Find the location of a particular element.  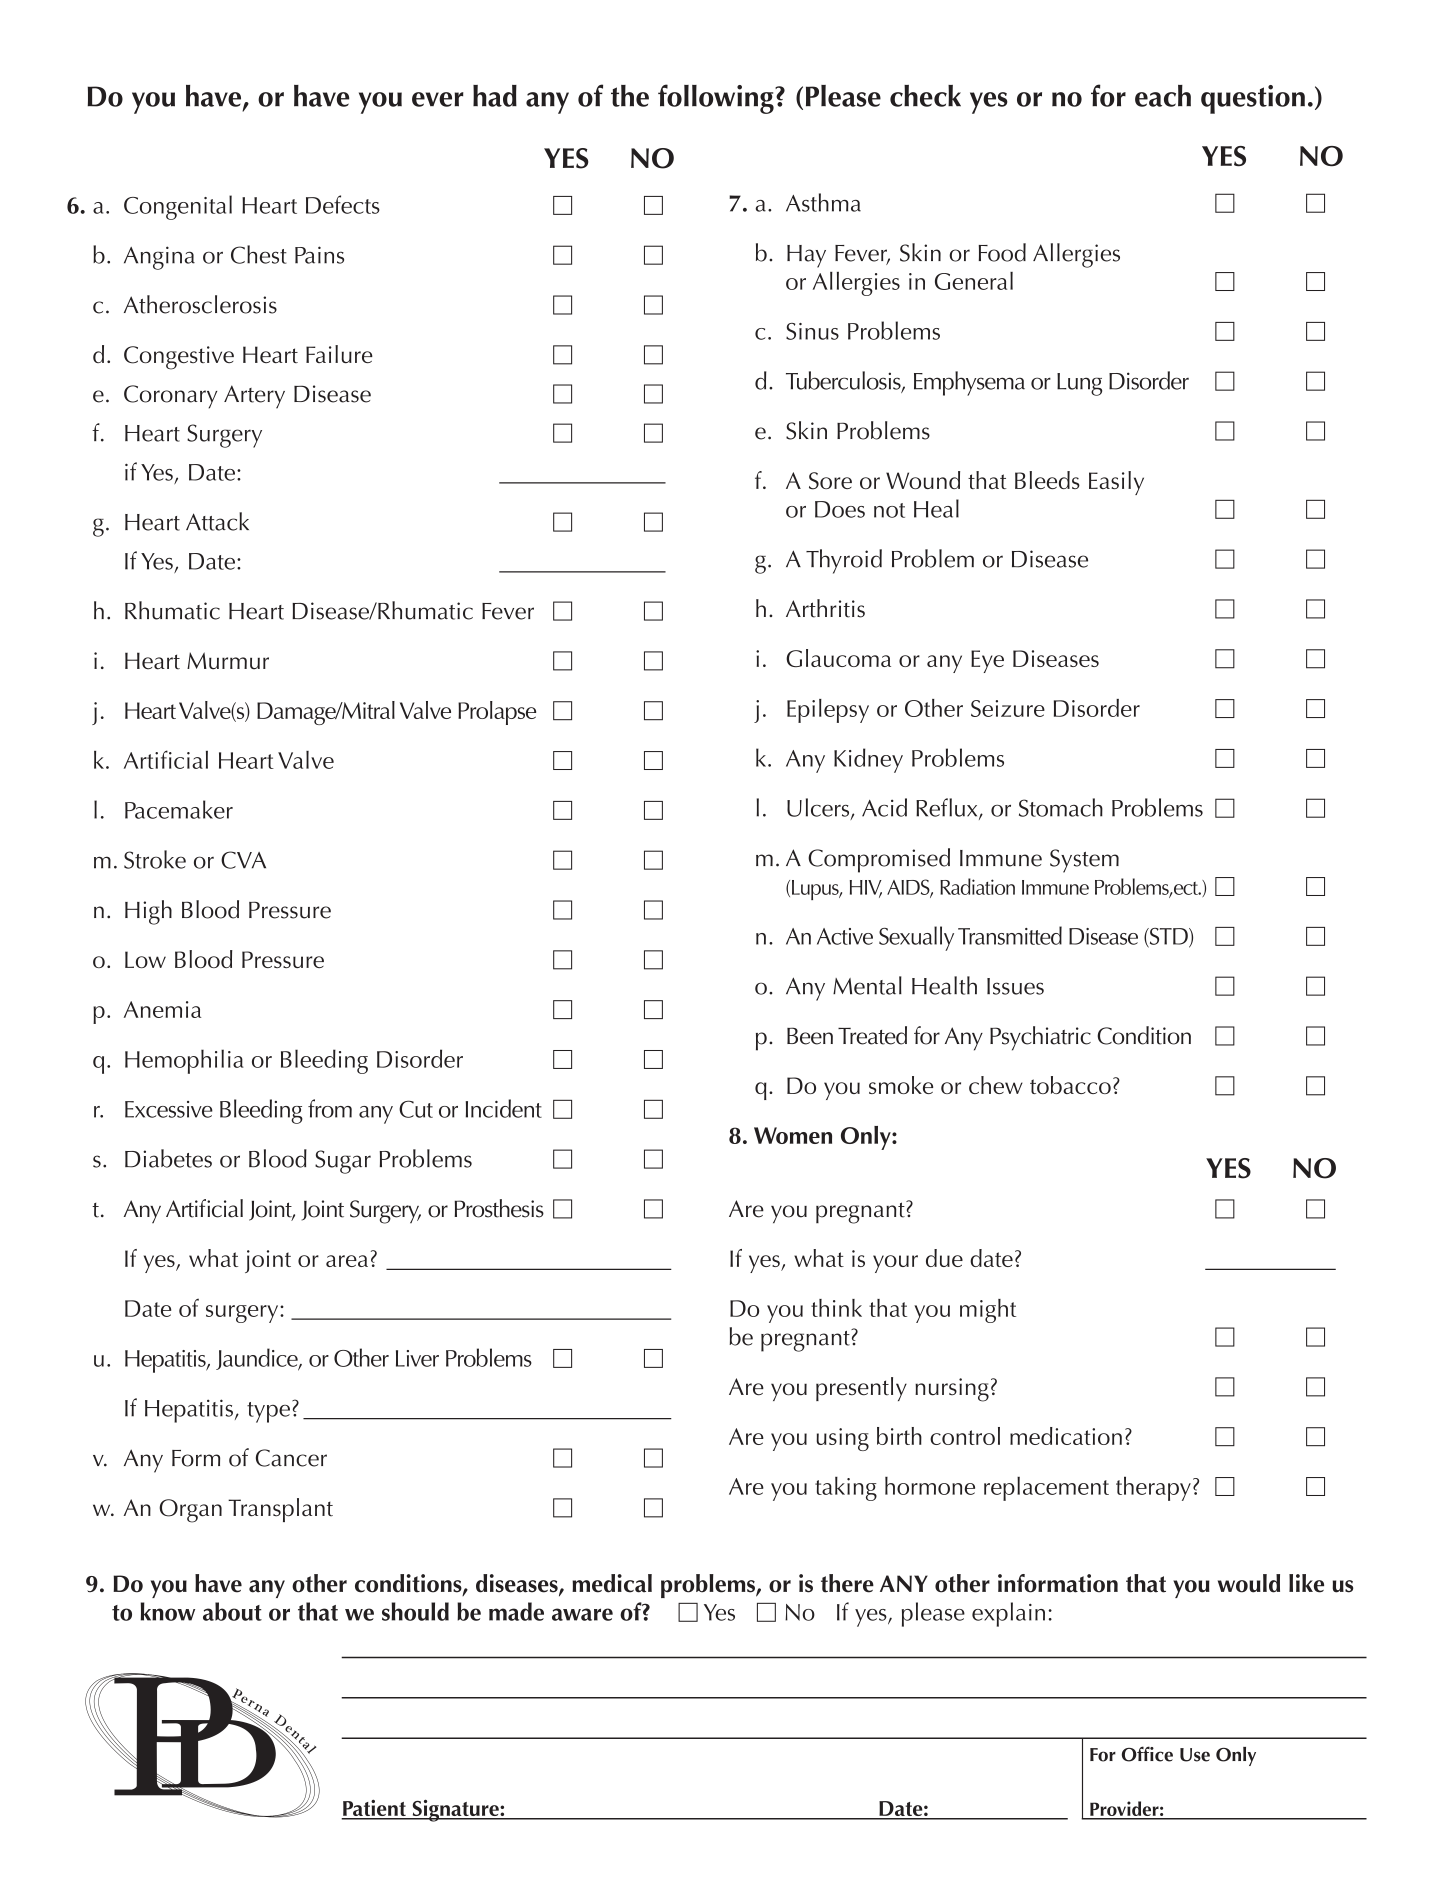

Patient is located at coordinates (374, 1809).
